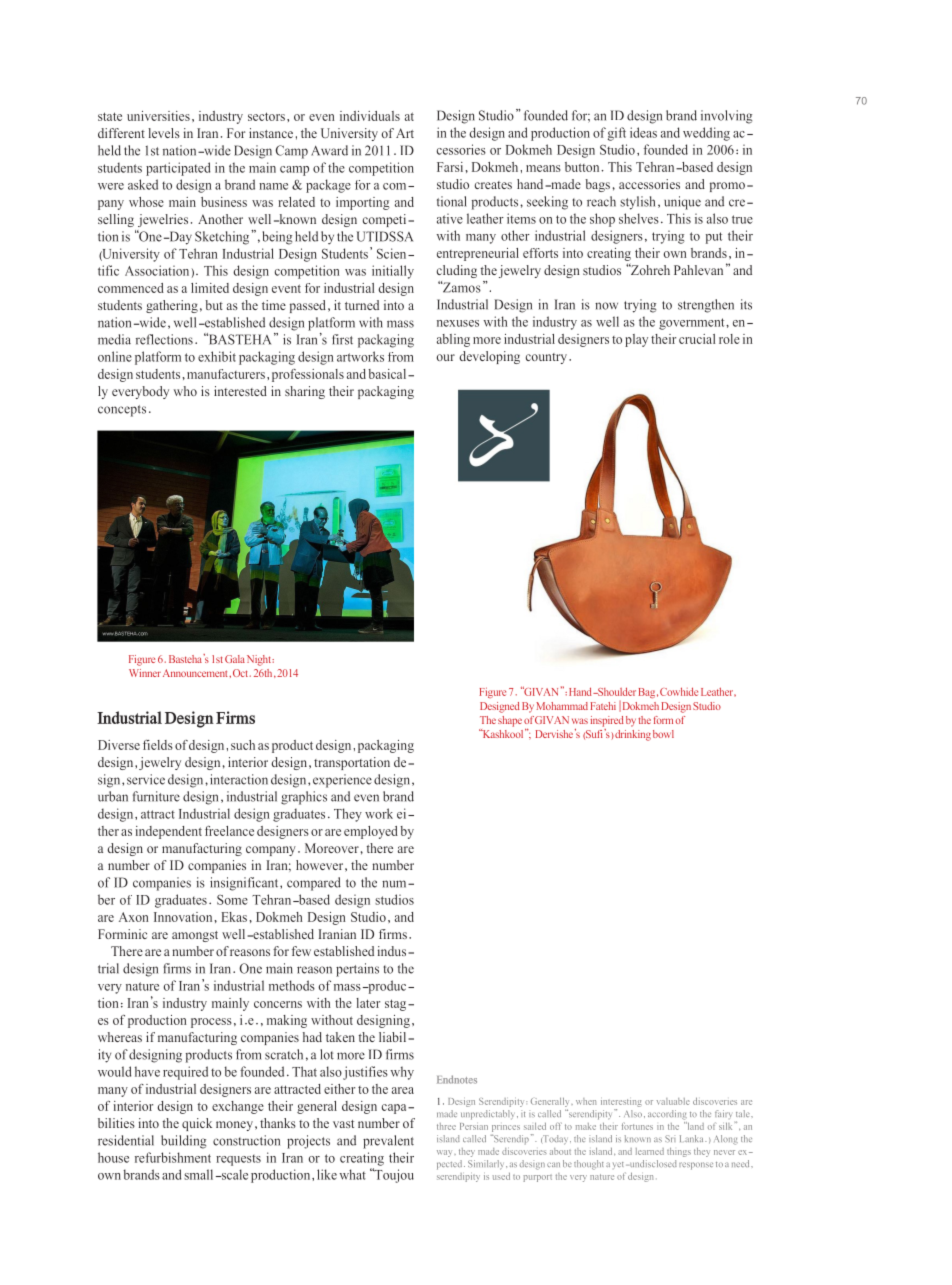  What do you see at coordinates (450, 167) in the screenshot?
I see `Farsi` at bounding box center [450, 167].
